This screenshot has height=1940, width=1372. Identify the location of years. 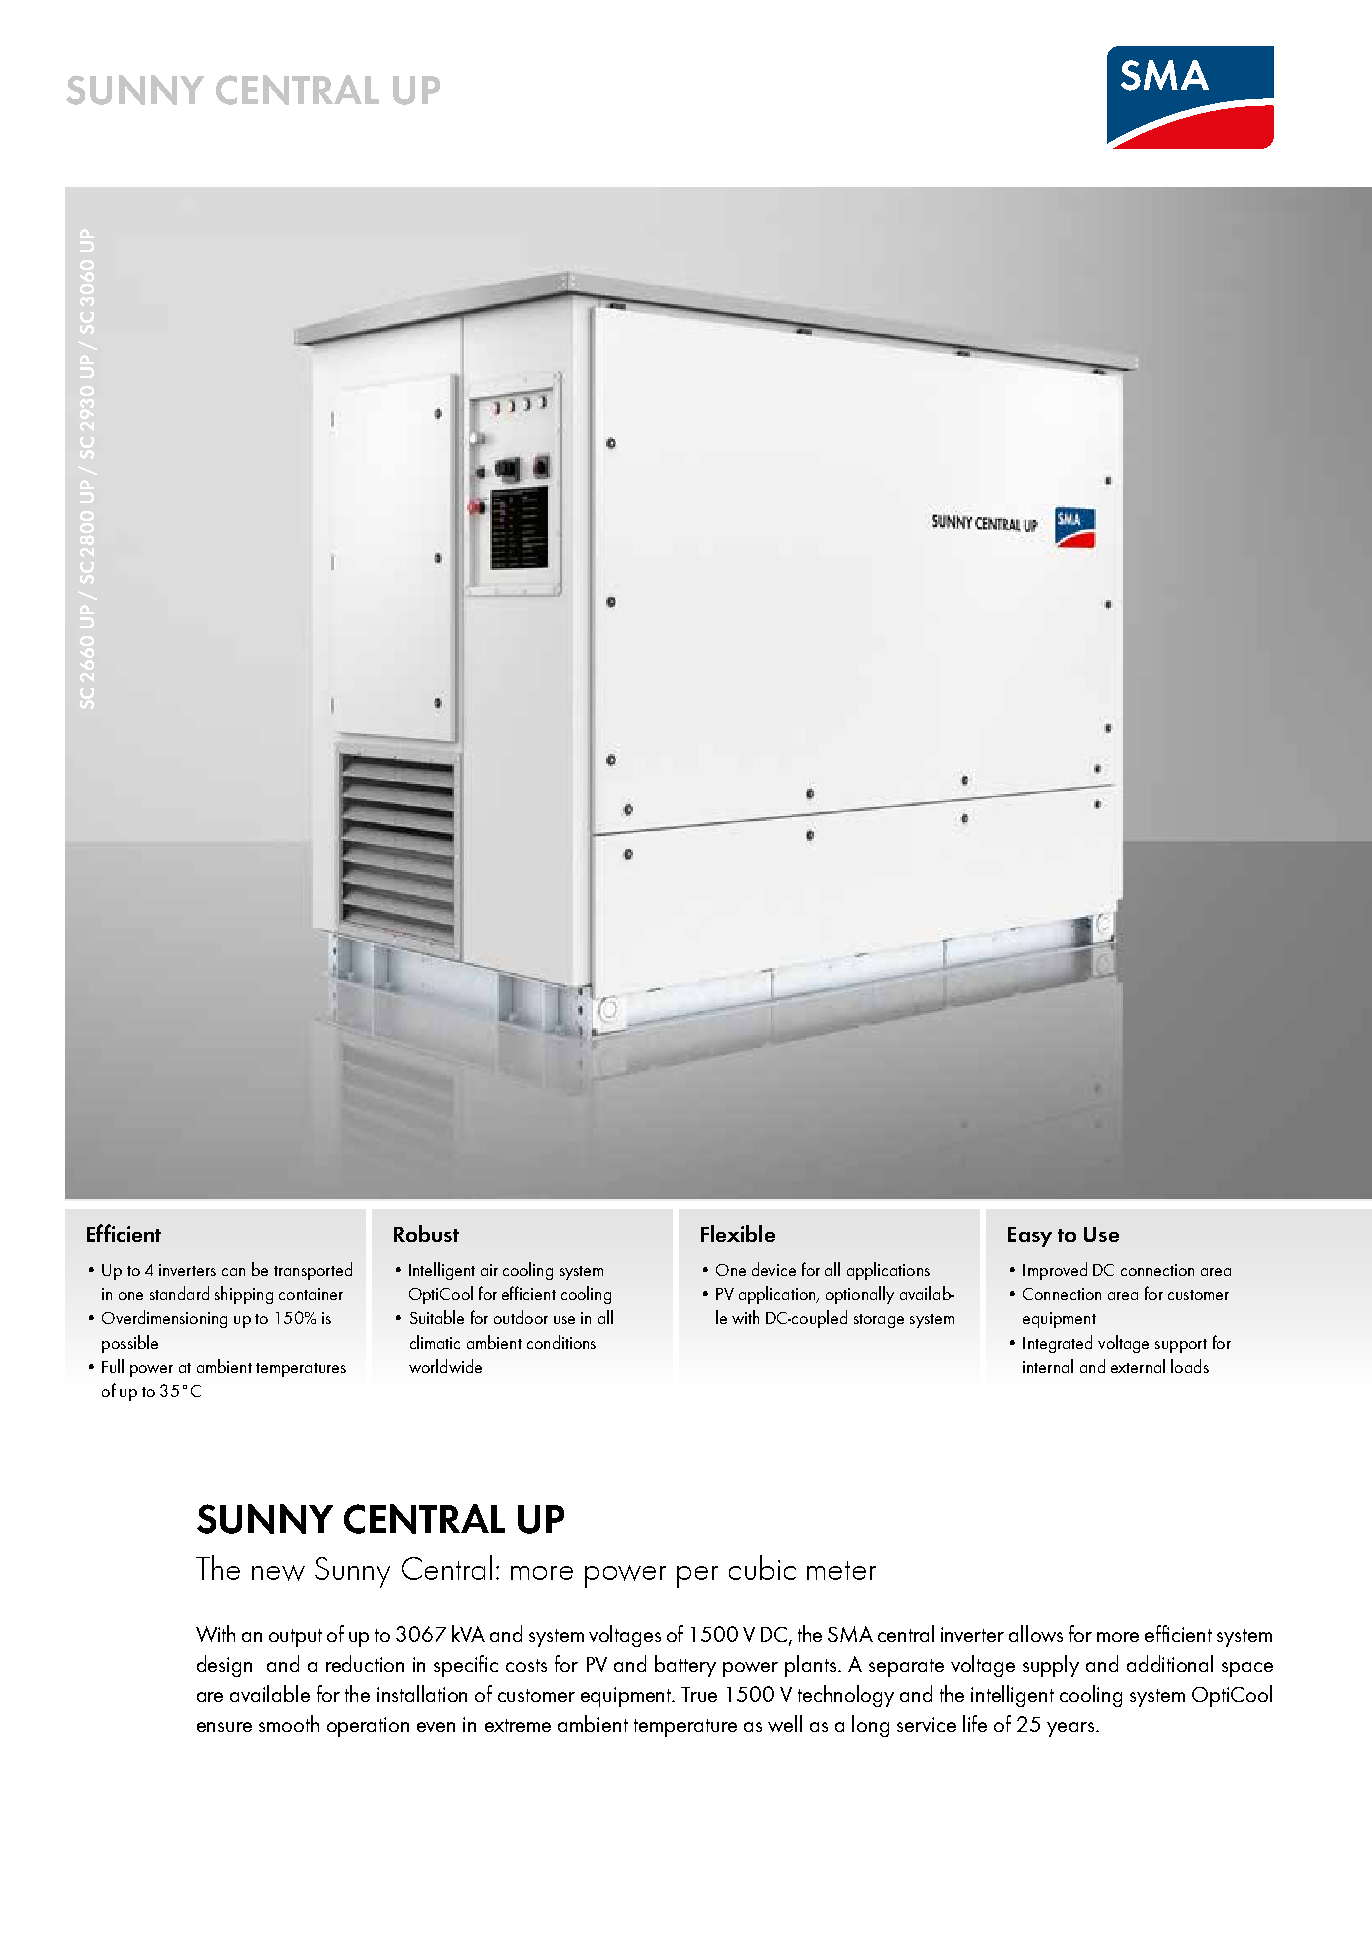
(1070, 1729).
